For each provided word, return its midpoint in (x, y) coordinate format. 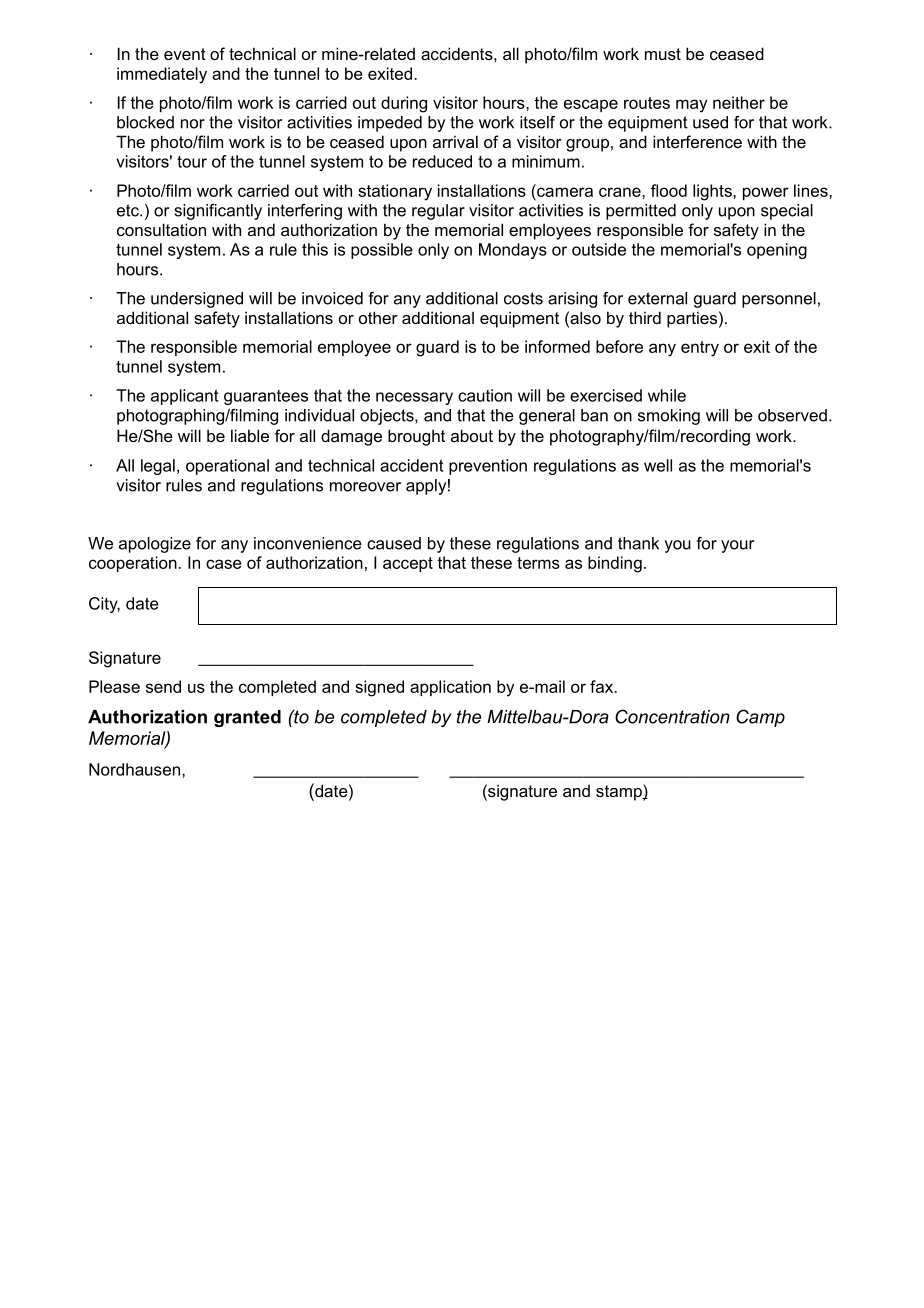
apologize (155, 545)
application (450, 688)
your (737, 546)
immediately (162, 75)
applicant (184, 397)
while (667, 395)
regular (438, 212)
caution (485, 395)
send (163, 686)
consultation (161, 229)
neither (739, 102)
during (404, 104)
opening (777, 251)
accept (408, 564)
